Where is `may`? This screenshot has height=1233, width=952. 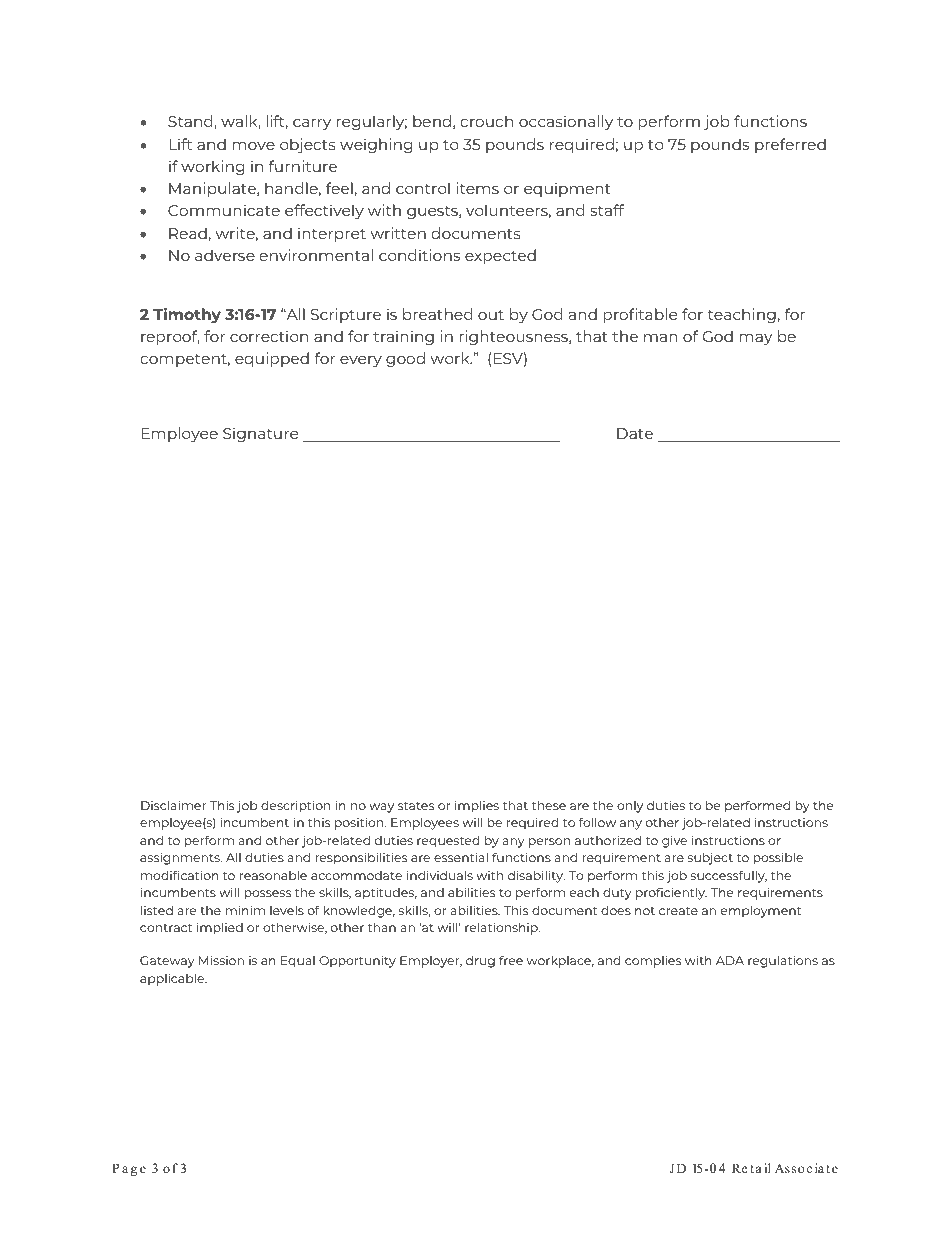 may is located at coordinates (755, 339).
